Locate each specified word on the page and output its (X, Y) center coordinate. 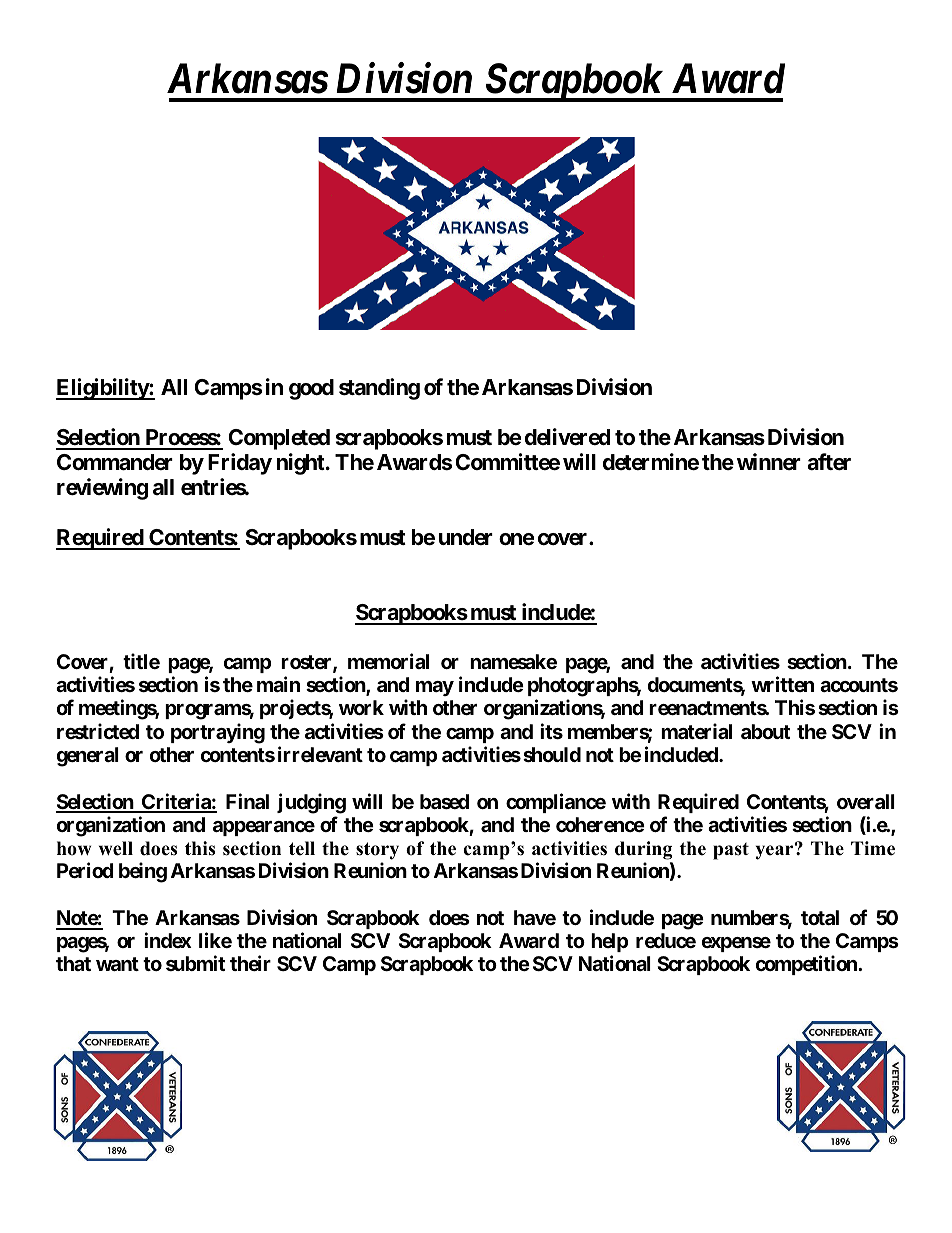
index (168, 940)
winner (769, 461)
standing (379, 389)
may (435, 688)
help (609, 942)
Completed (279, 439)
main (278, 684)
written (782, 684)
